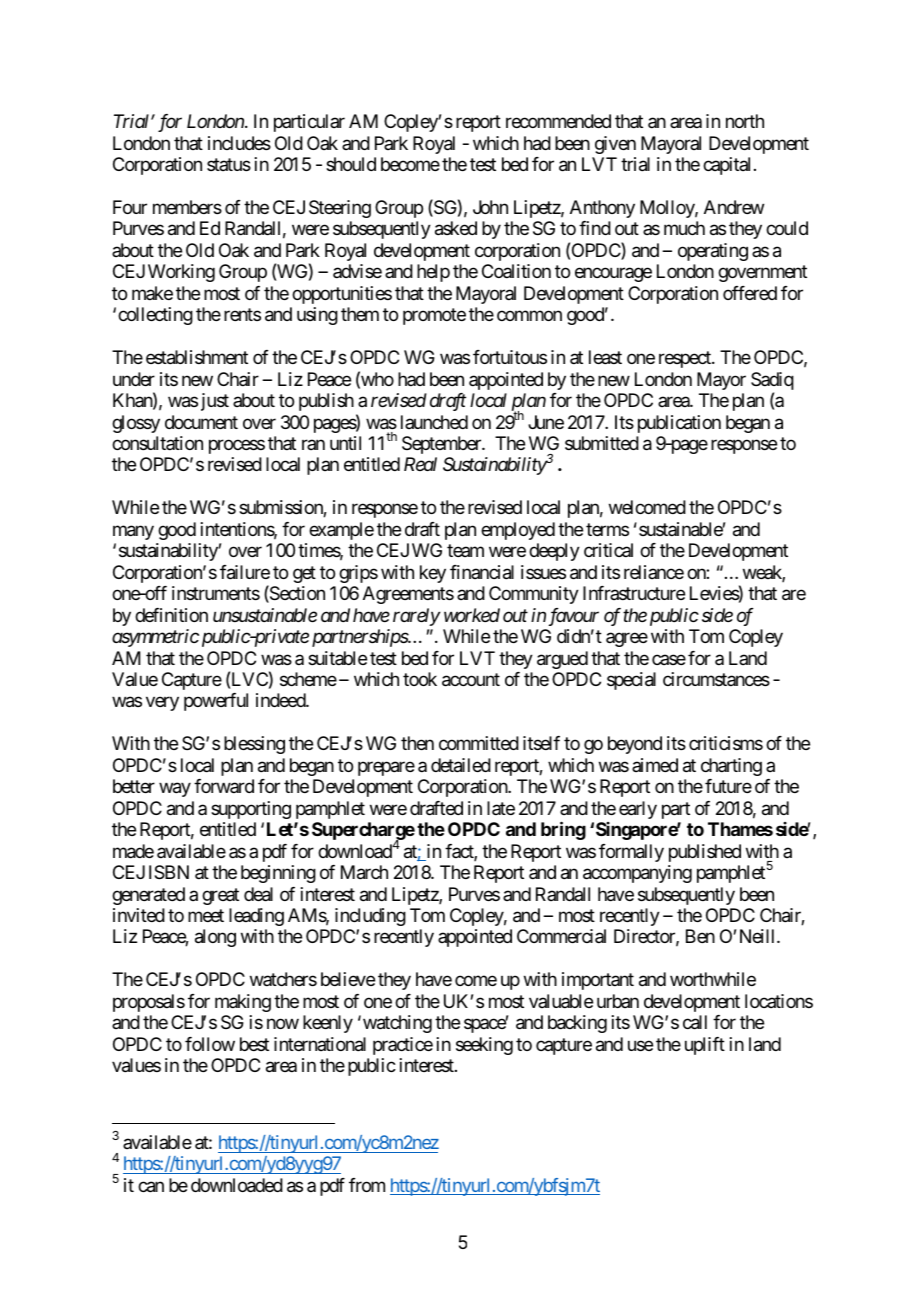  I want to click on launched, so click(434, 422).
